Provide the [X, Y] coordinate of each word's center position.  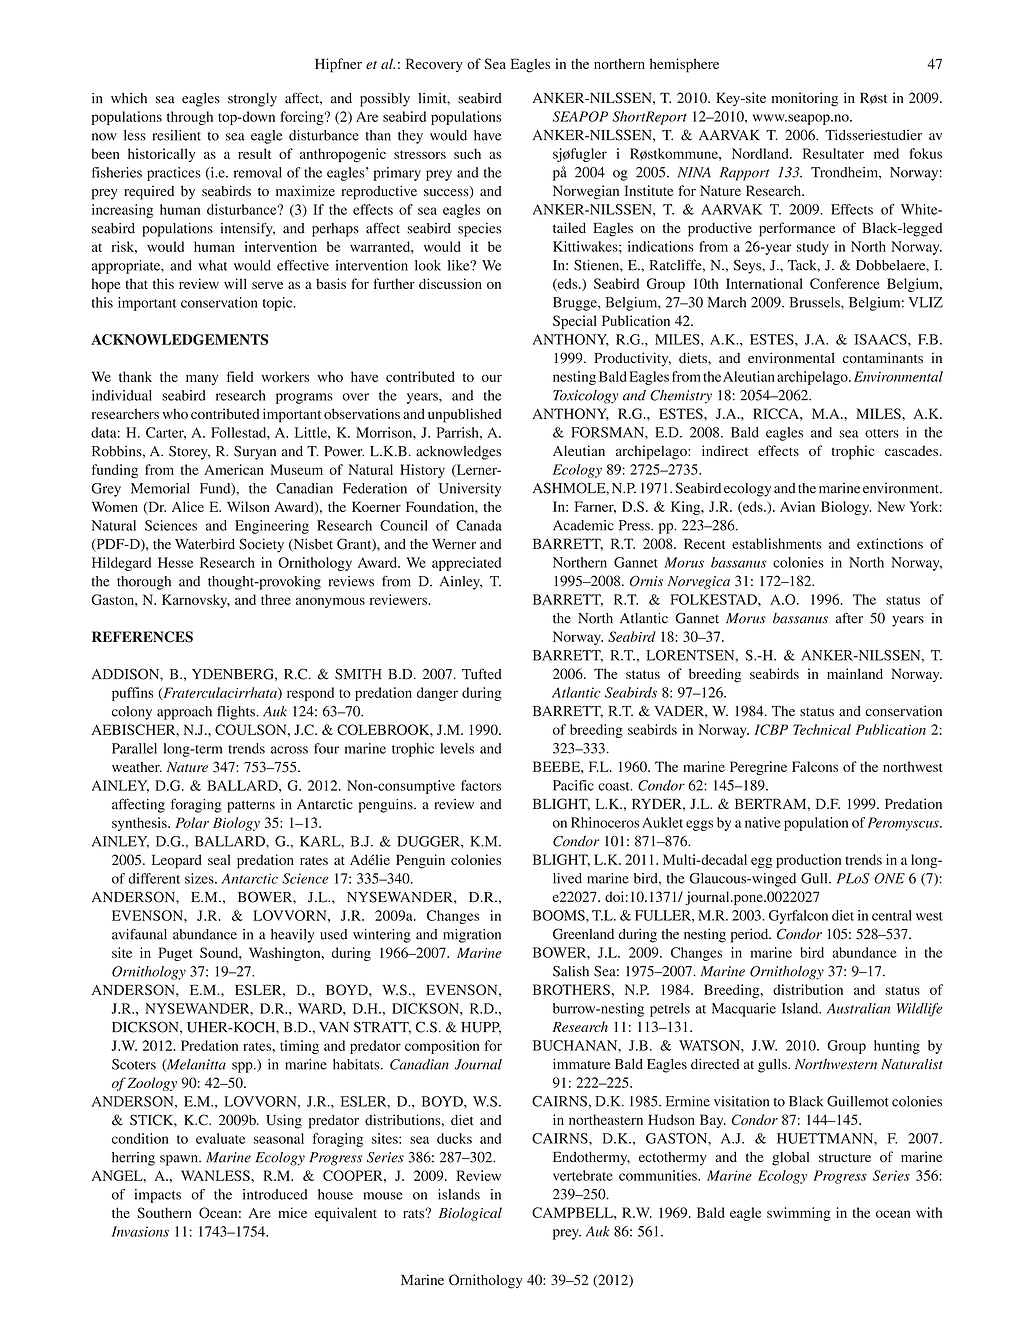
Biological [470, 1214]
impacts [158, 1196]
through [190, 118]
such [467, 153]
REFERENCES [142, 637]
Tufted [482, 674]
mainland [855, 673]
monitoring [805, 99]
